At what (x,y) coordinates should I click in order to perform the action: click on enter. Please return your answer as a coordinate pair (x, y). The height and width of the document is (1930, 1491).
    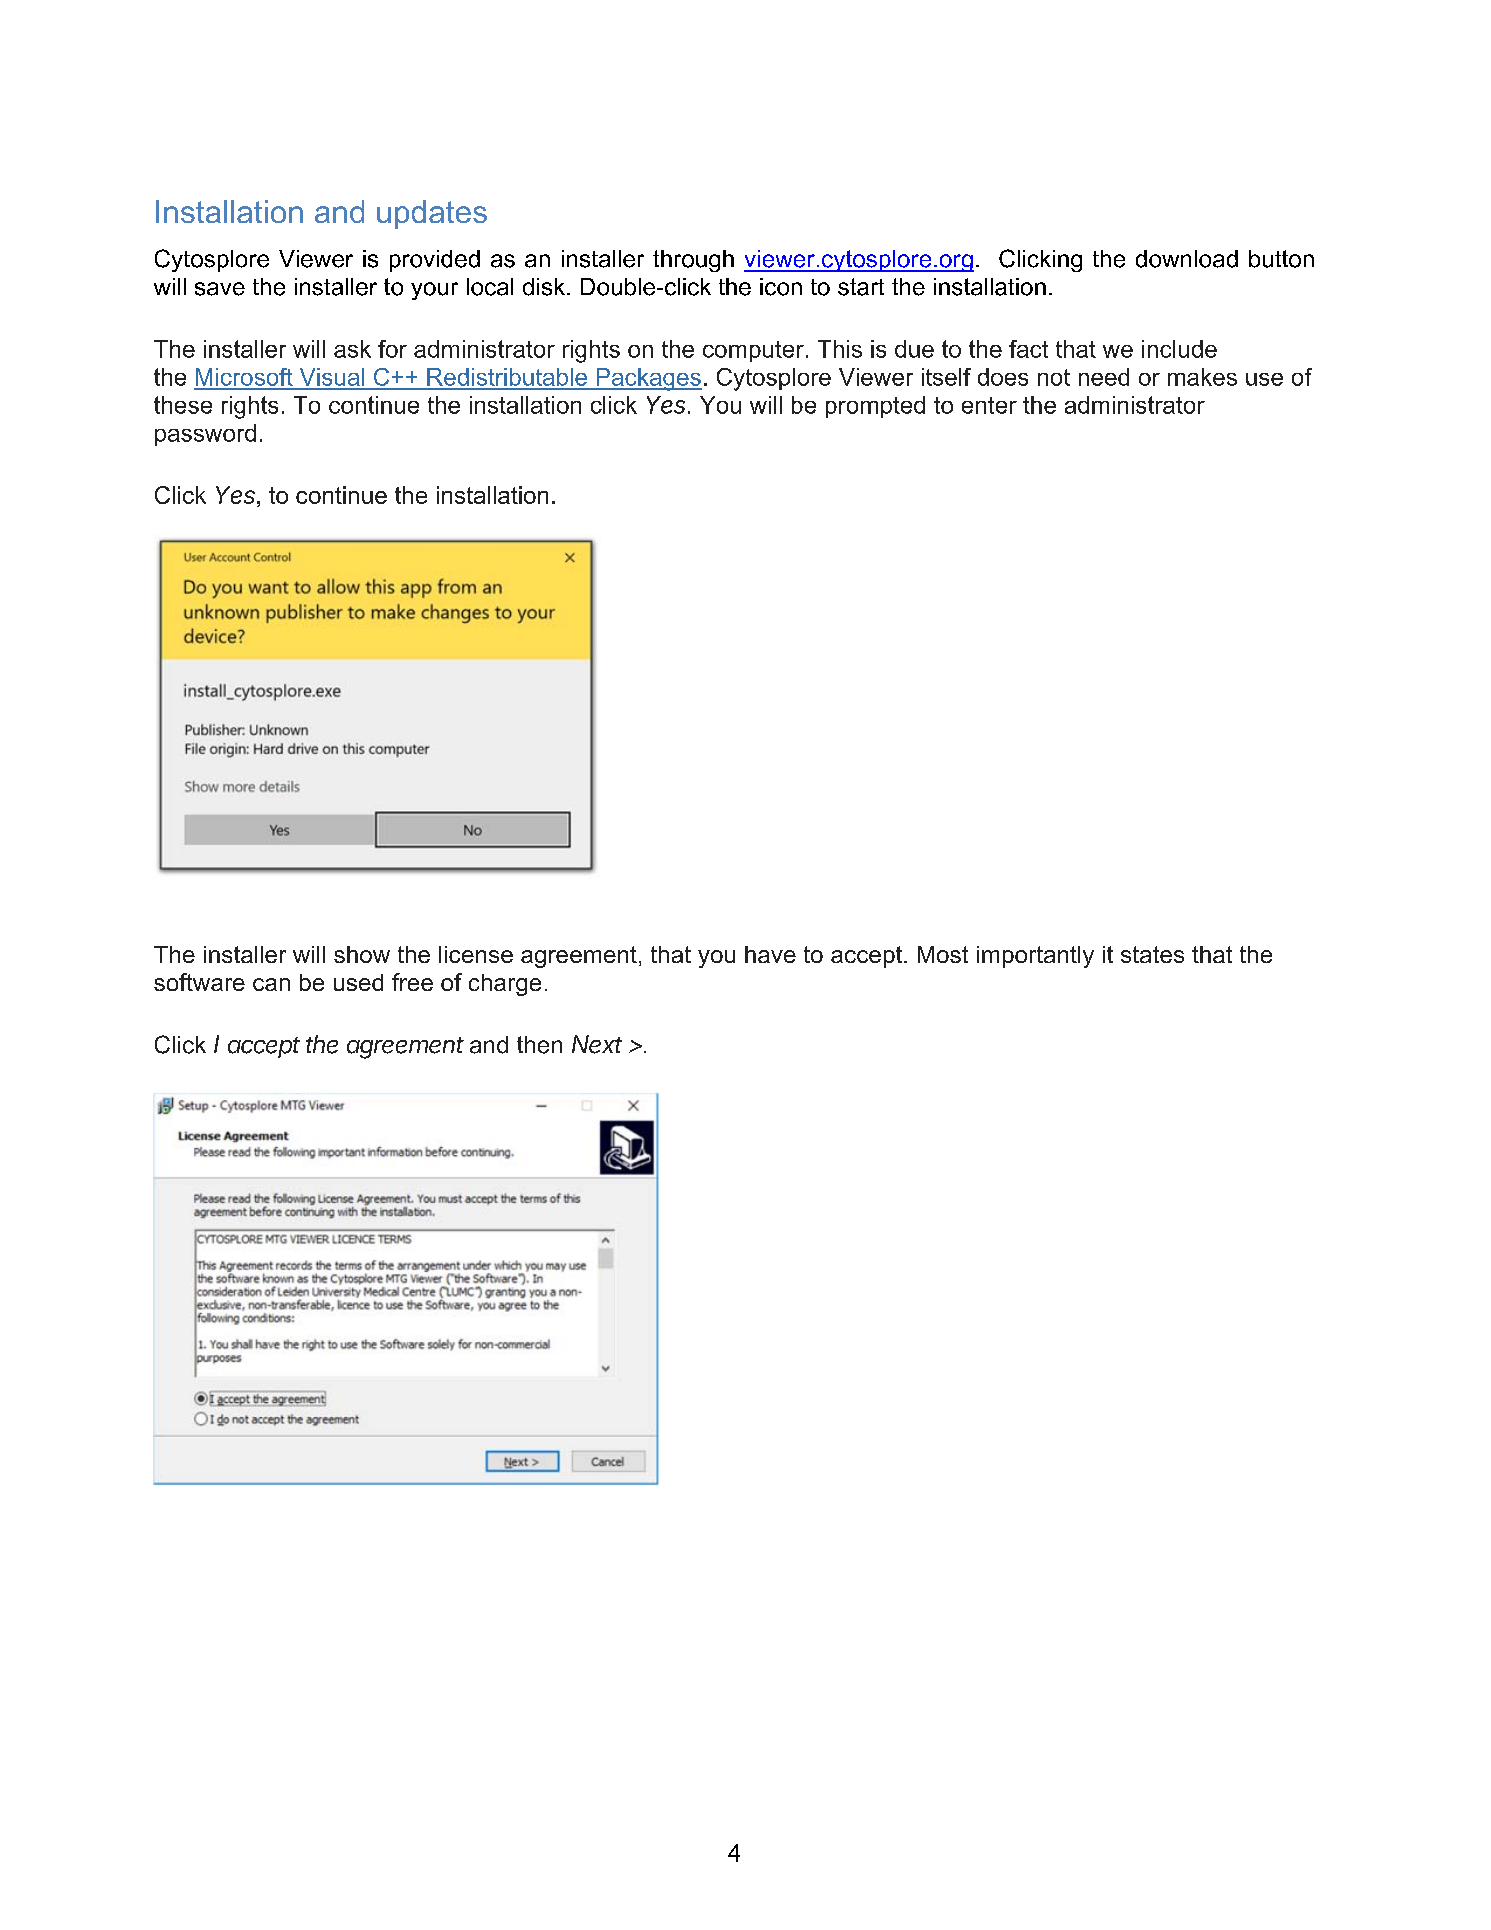
    Looking at the image, I should click on (989, 405).
